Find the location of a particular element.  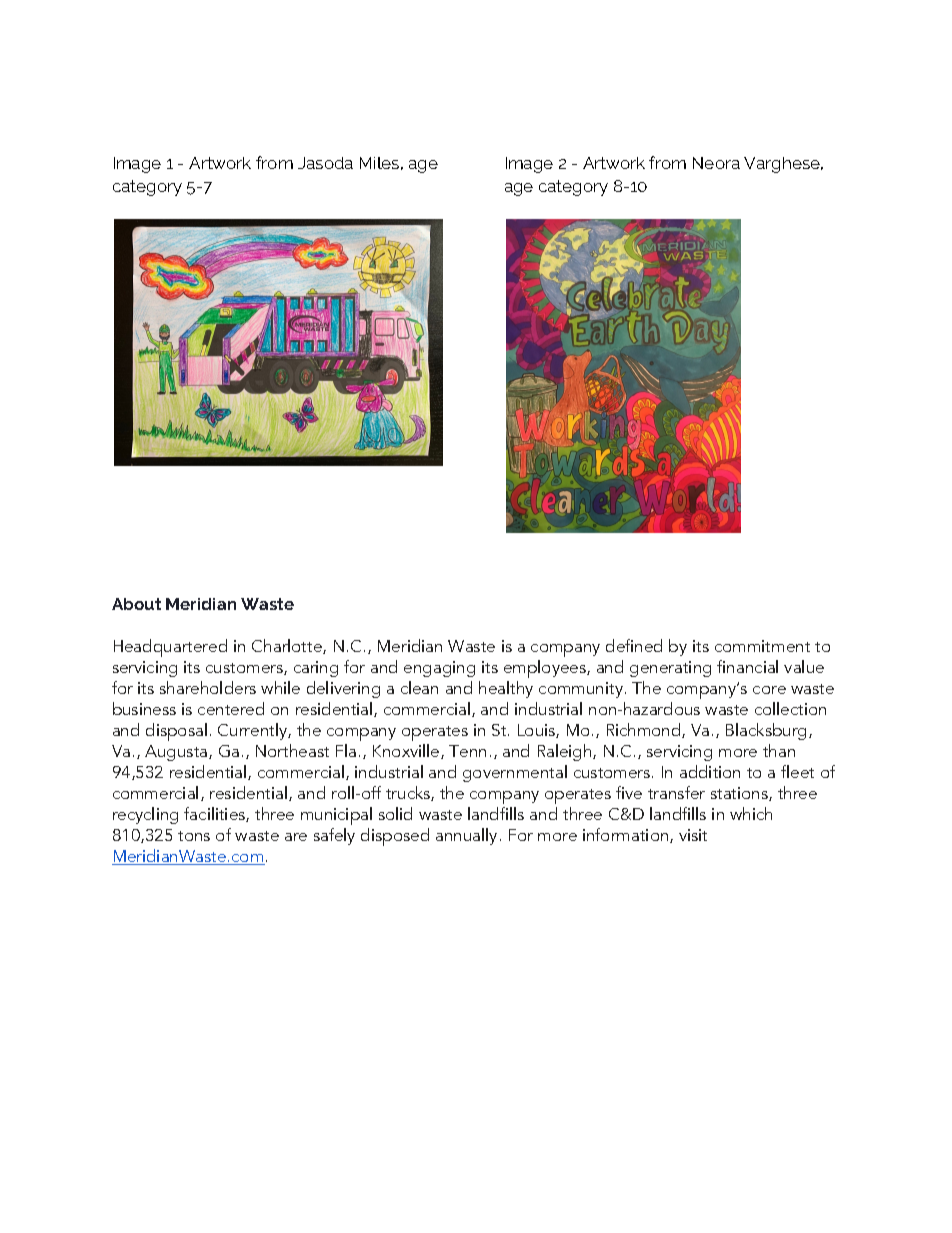

tons is located at coordinates (194, 836).
